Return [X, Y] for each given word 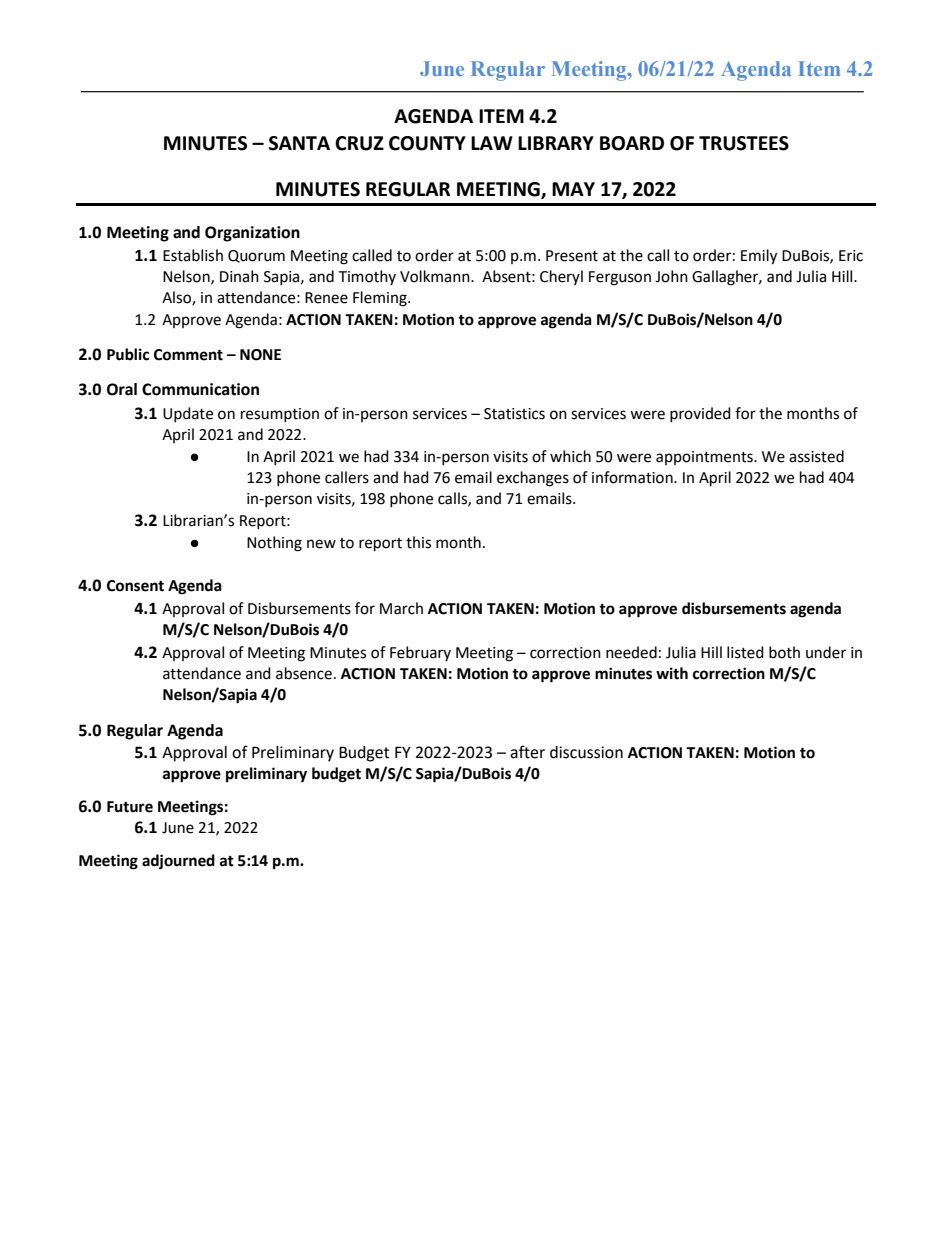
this [418, 542]
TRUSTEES [744, 143]
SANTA [299, 143]
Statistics [514, 414]
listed [745, 652]
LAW [492, 143]
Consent [135, 586]
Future [130, 807]
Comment [188, 355]
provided [700, 414]
